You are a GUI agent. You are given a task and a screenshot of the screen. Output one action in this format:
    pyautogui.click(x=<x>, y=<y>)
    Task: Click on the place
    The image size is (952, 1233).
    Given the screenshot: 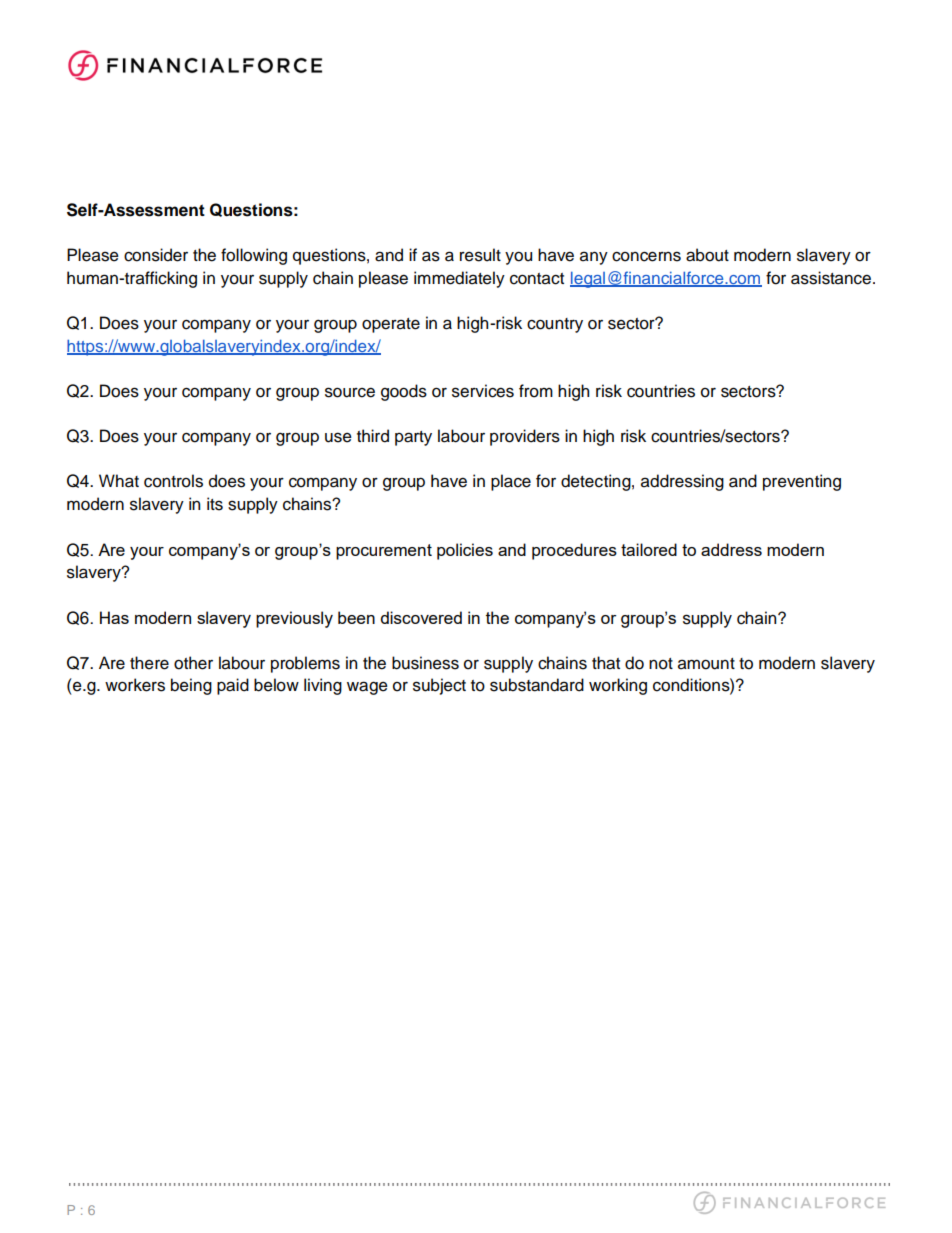 What is the action you would take?
    pyautogui.click(x=511, y=482)
